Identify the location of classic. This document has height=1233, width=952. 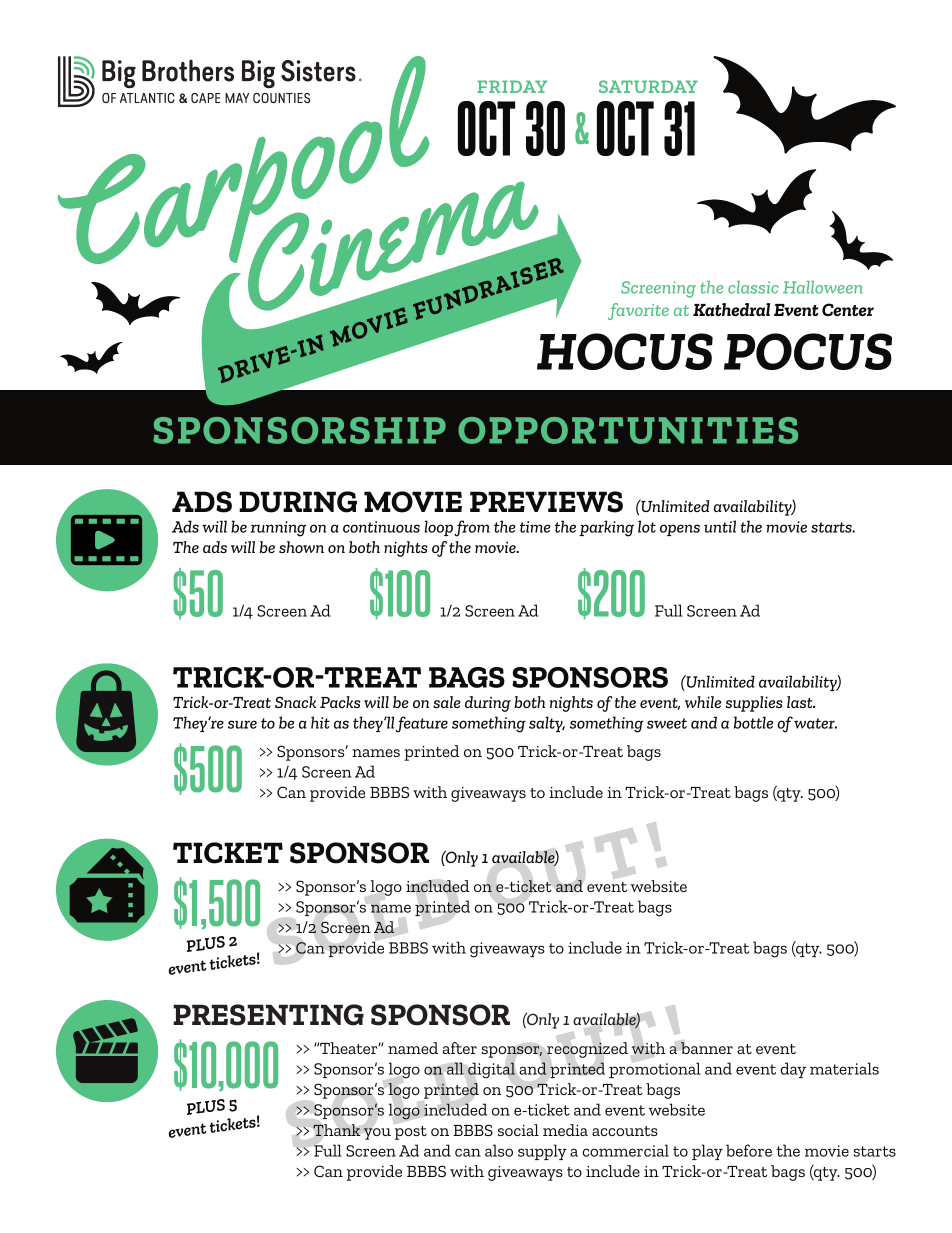
(753, 287).
